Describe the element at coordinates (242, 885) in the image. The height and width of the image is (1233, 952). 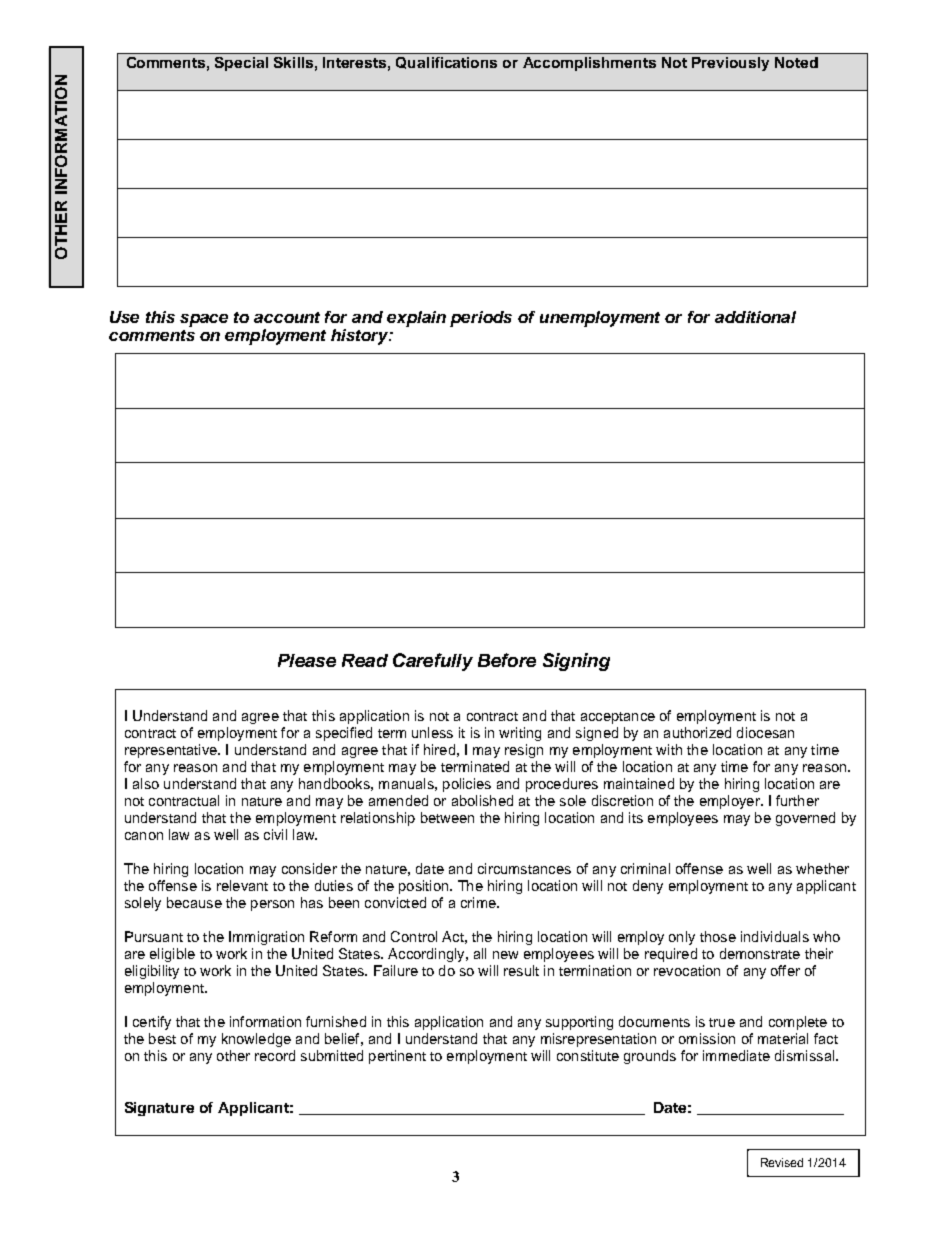
I see `relevant` at that location.
